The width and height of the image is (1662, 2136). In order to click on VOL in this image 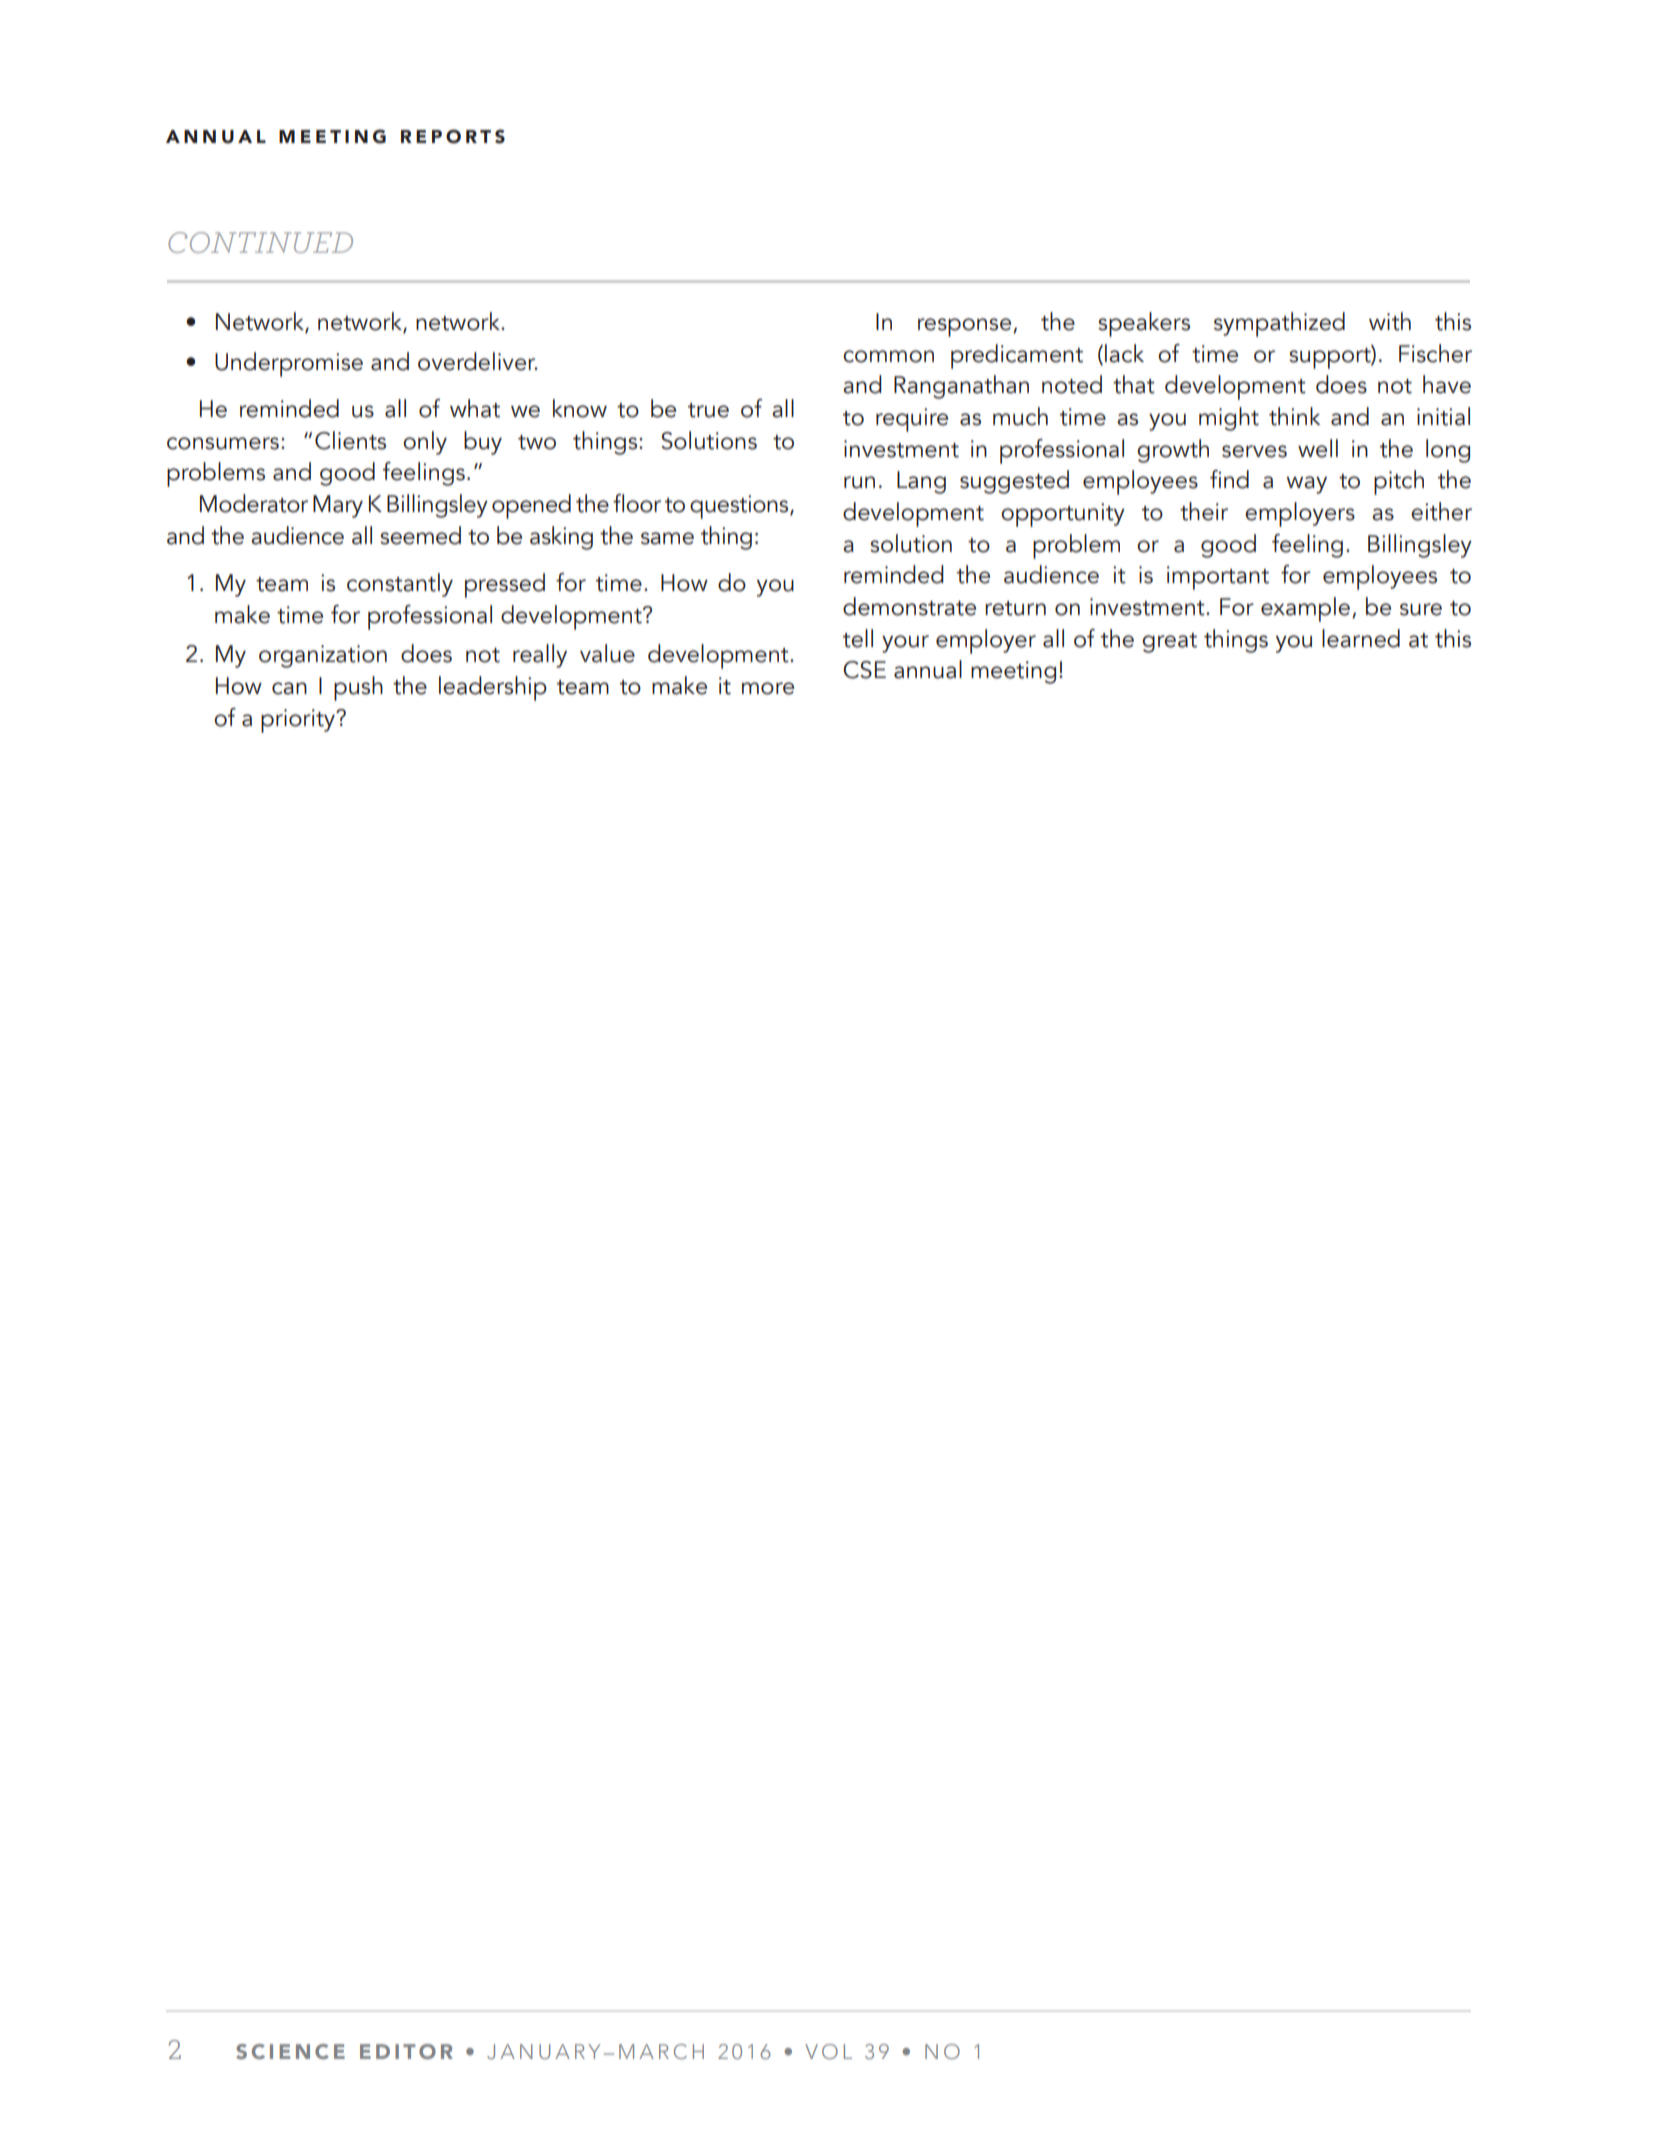, I will do `click(828, 2051)`.
